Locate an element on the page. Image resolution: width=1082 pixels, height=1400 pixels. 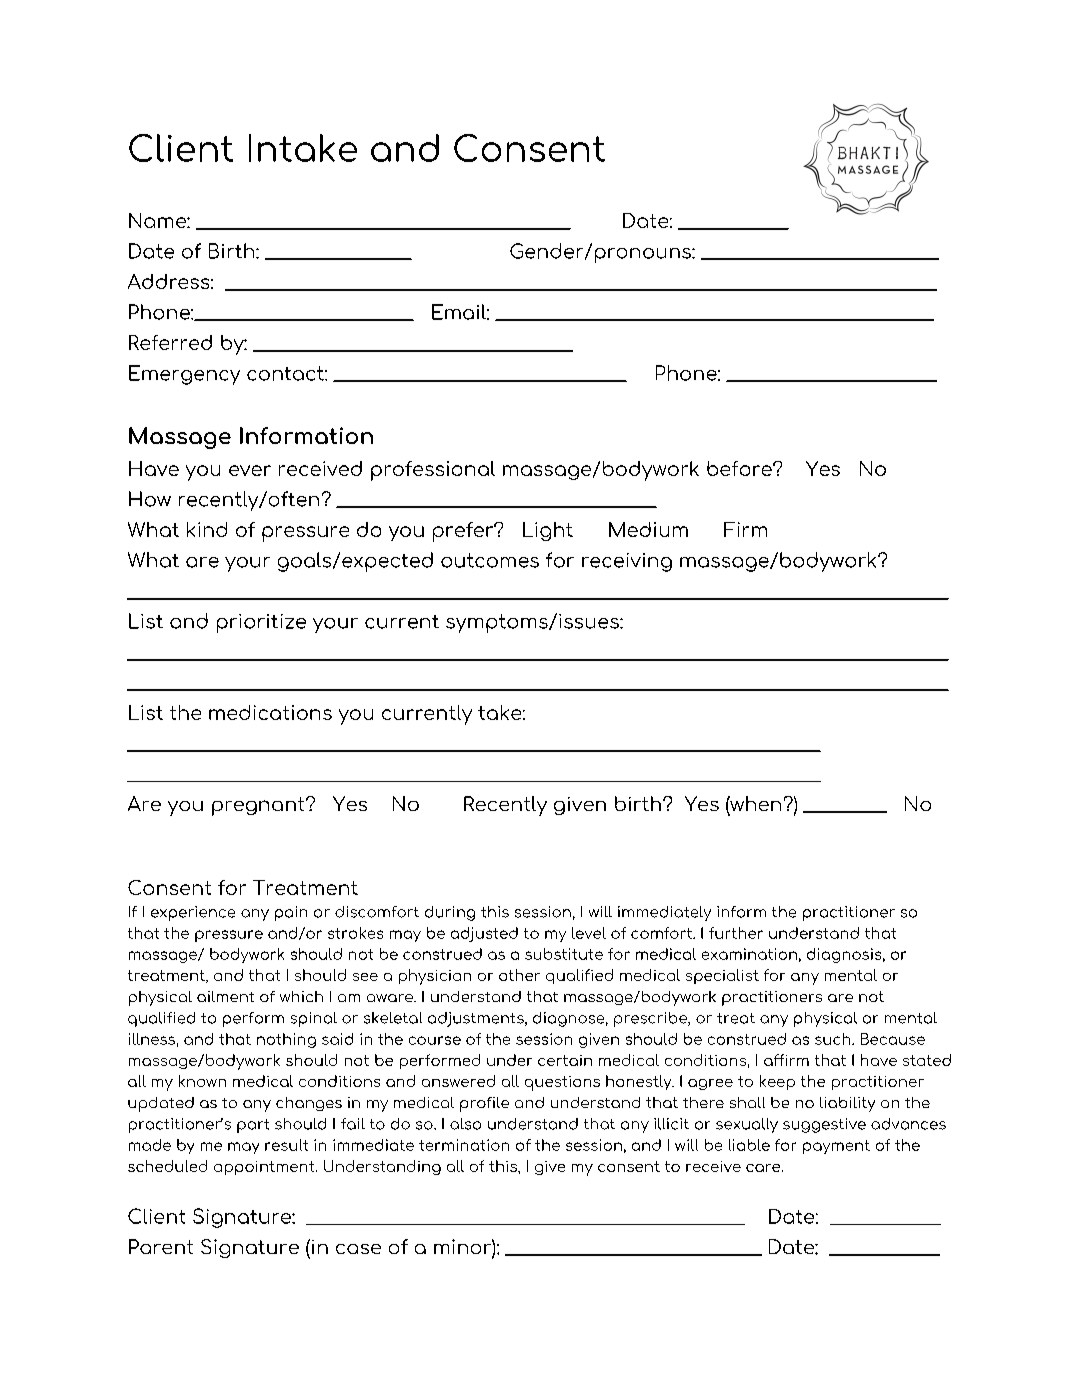
Emergency is located at coordinates (184, 375).
